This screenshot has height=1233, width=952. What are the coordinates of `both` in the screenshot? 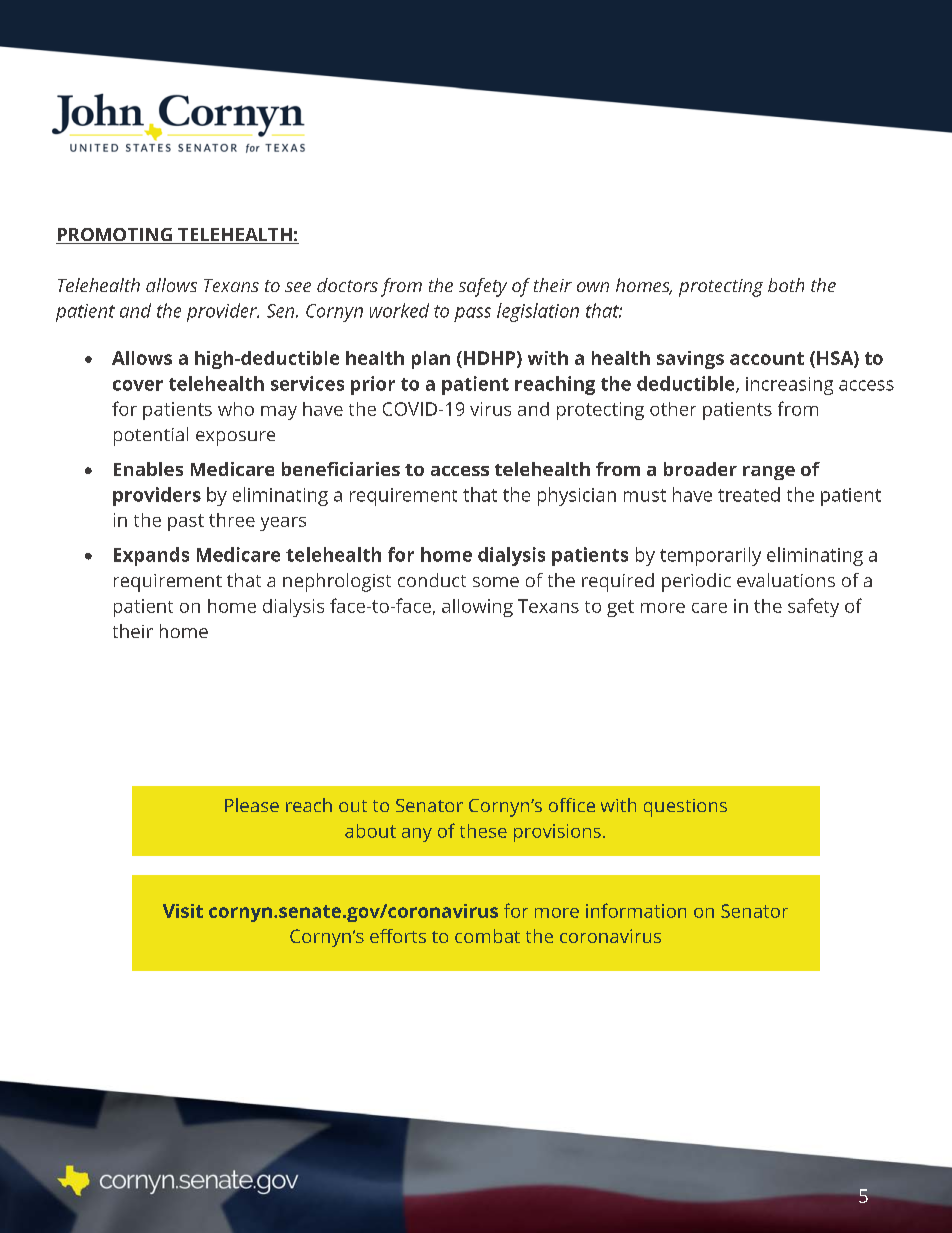 It's located at (786, 285).
